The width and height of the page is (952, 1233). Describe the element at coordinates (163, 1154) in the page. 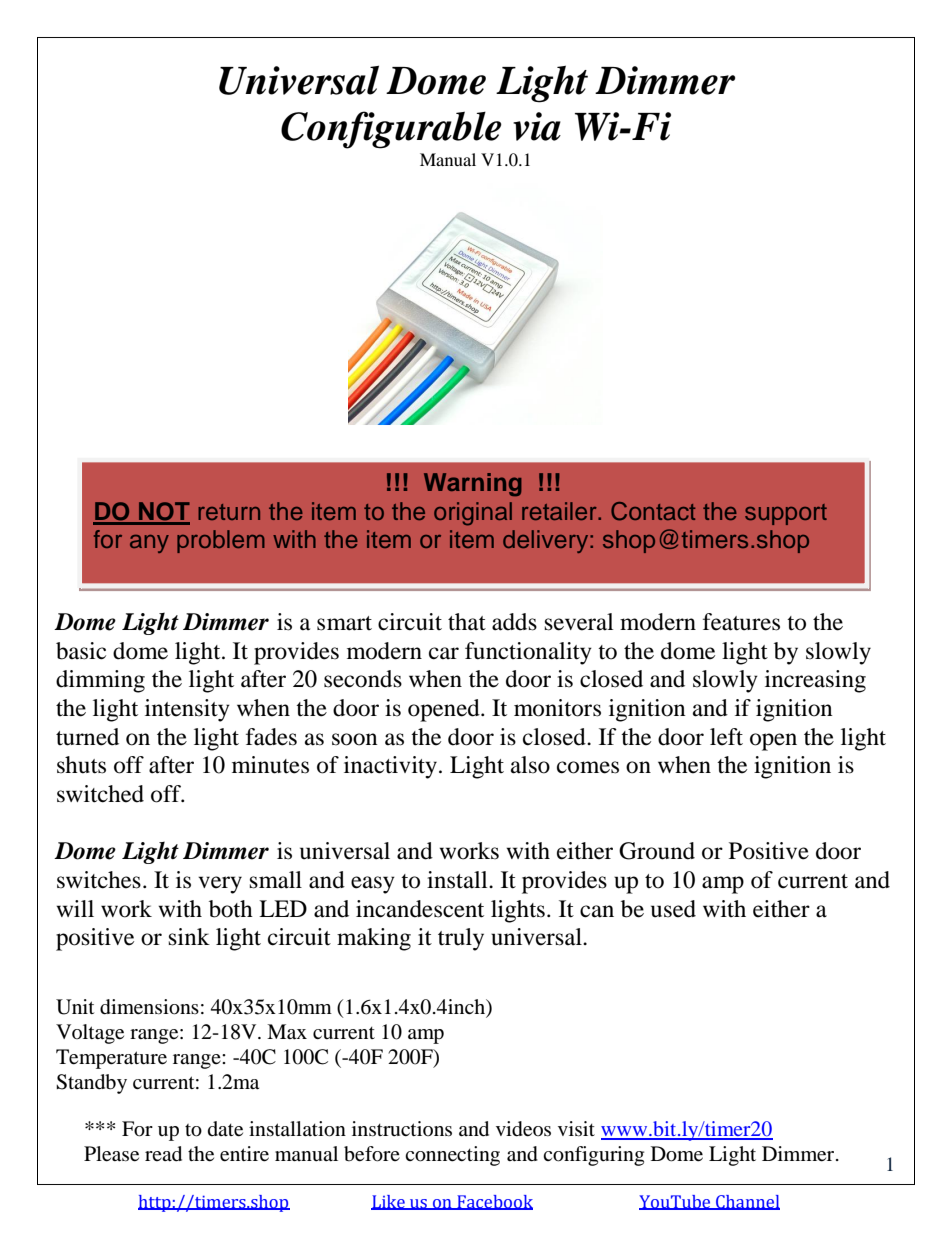

I see `read` at that location.
